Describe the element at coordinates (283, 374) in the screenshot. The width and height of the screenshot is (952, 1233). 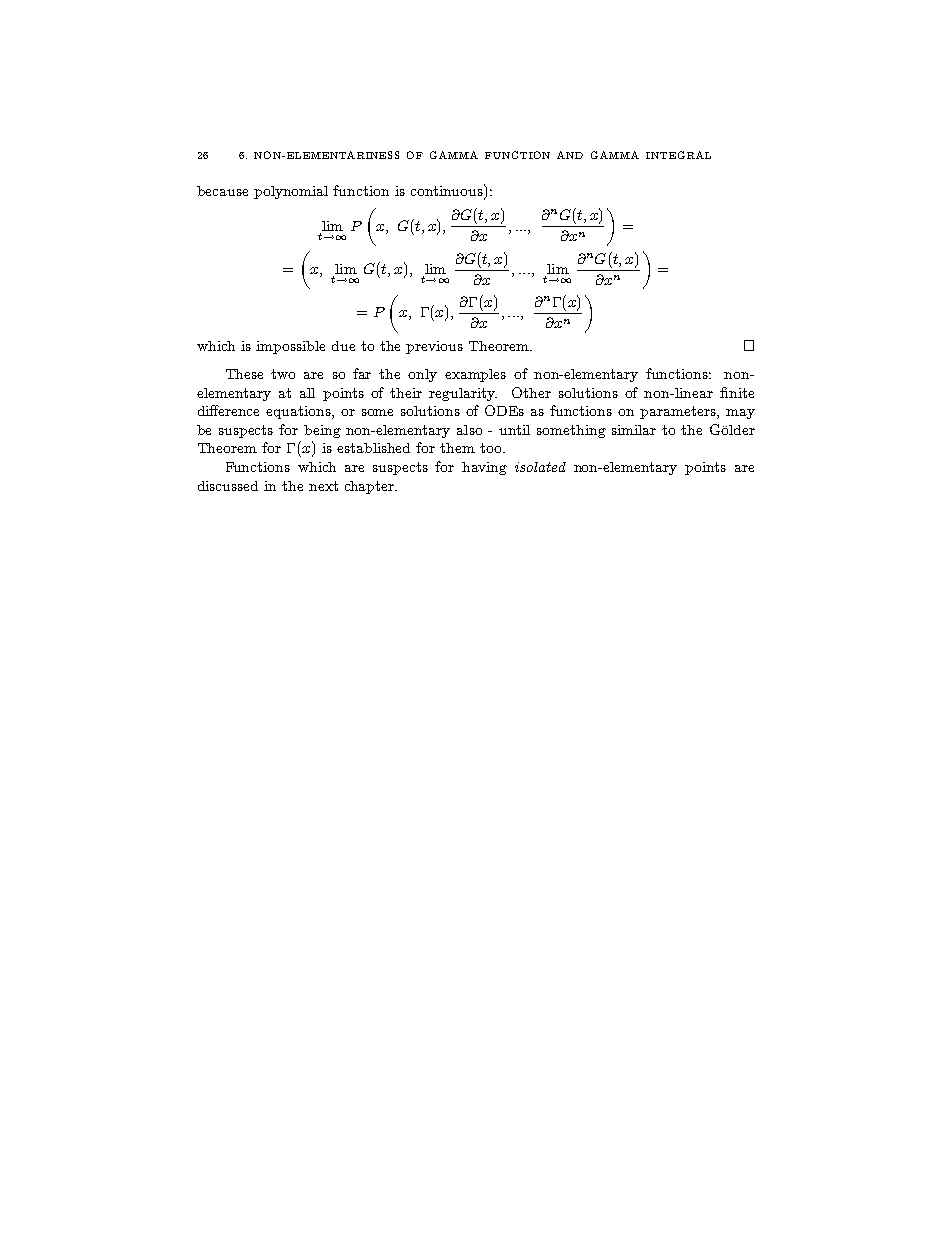
I see `two` at that location.
